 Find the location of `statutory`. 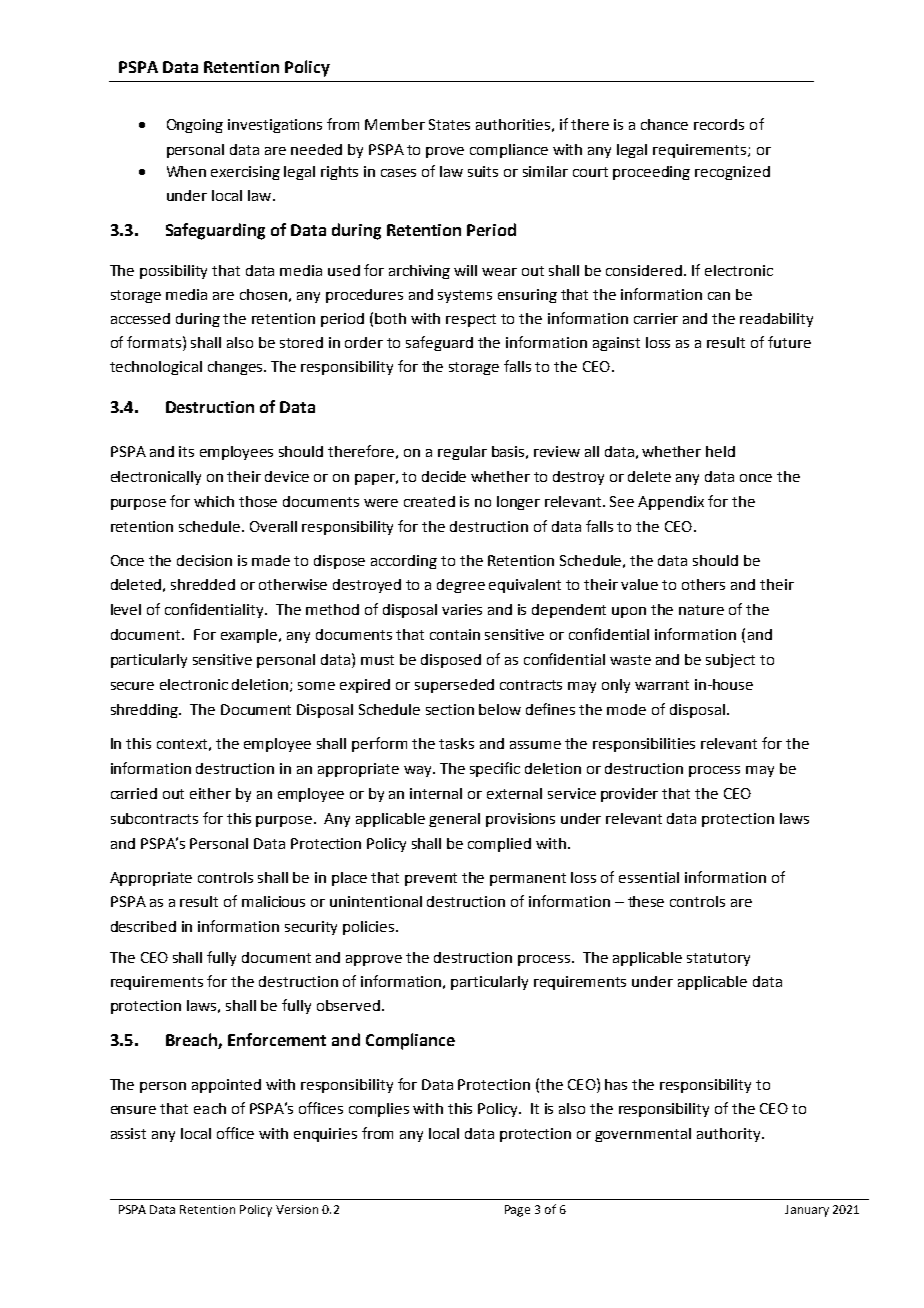

statutory is located at coordinates (718, 959).
